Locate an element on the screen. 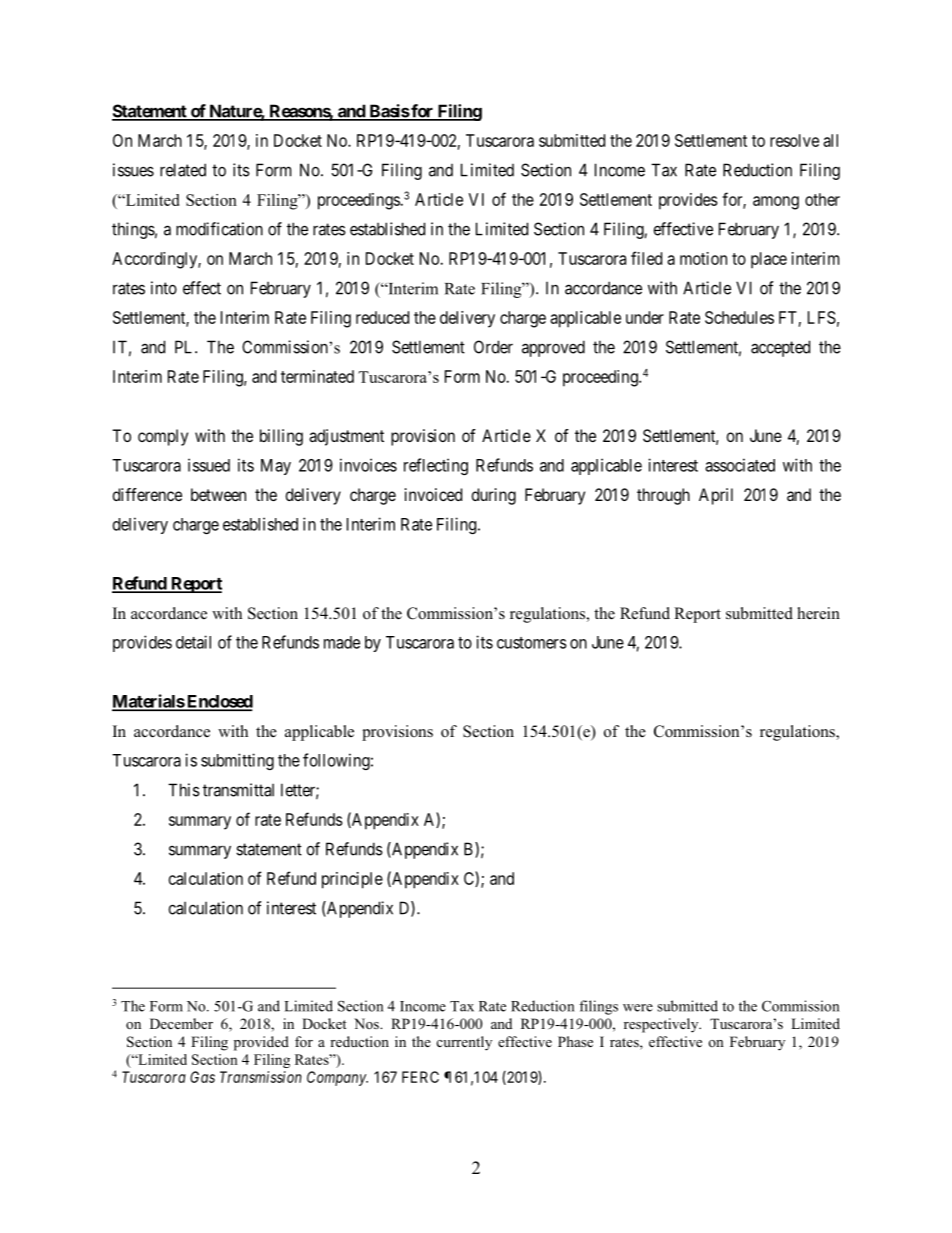  filed is located at coordinates (646, 258).
